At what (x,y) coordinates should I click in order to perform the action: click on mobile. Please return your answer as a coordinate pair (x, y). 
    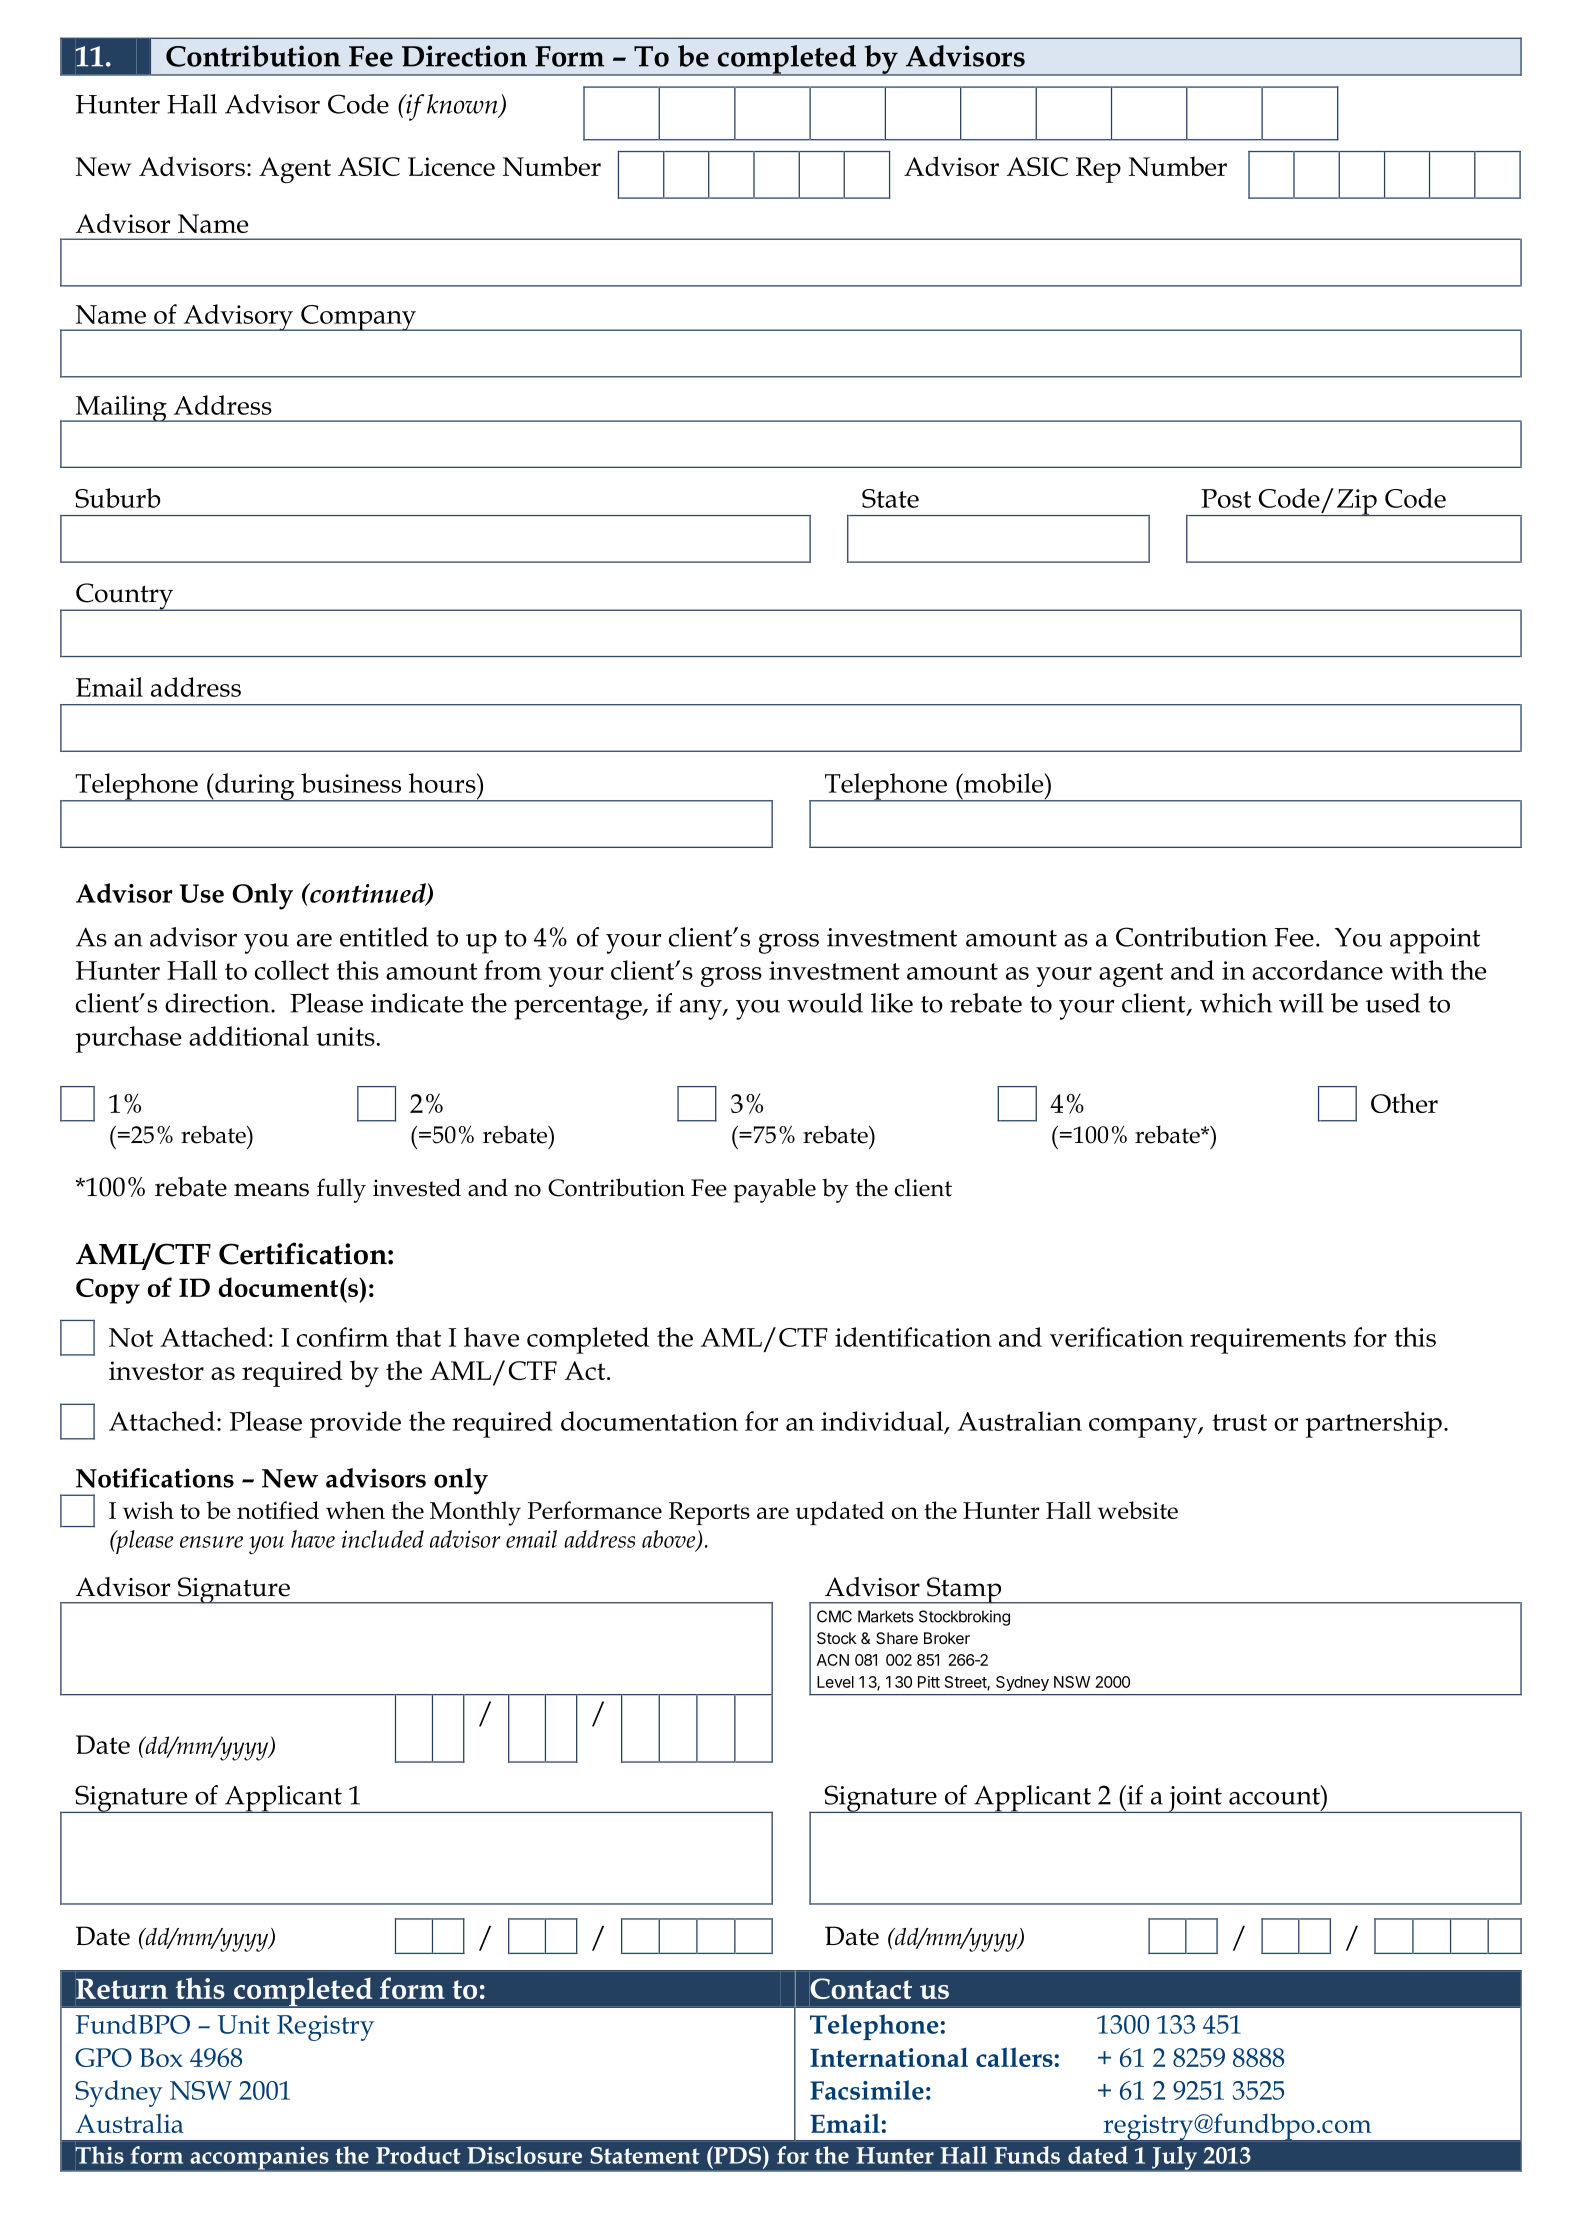
    Looking at the image, I should click on (1003, 783).
